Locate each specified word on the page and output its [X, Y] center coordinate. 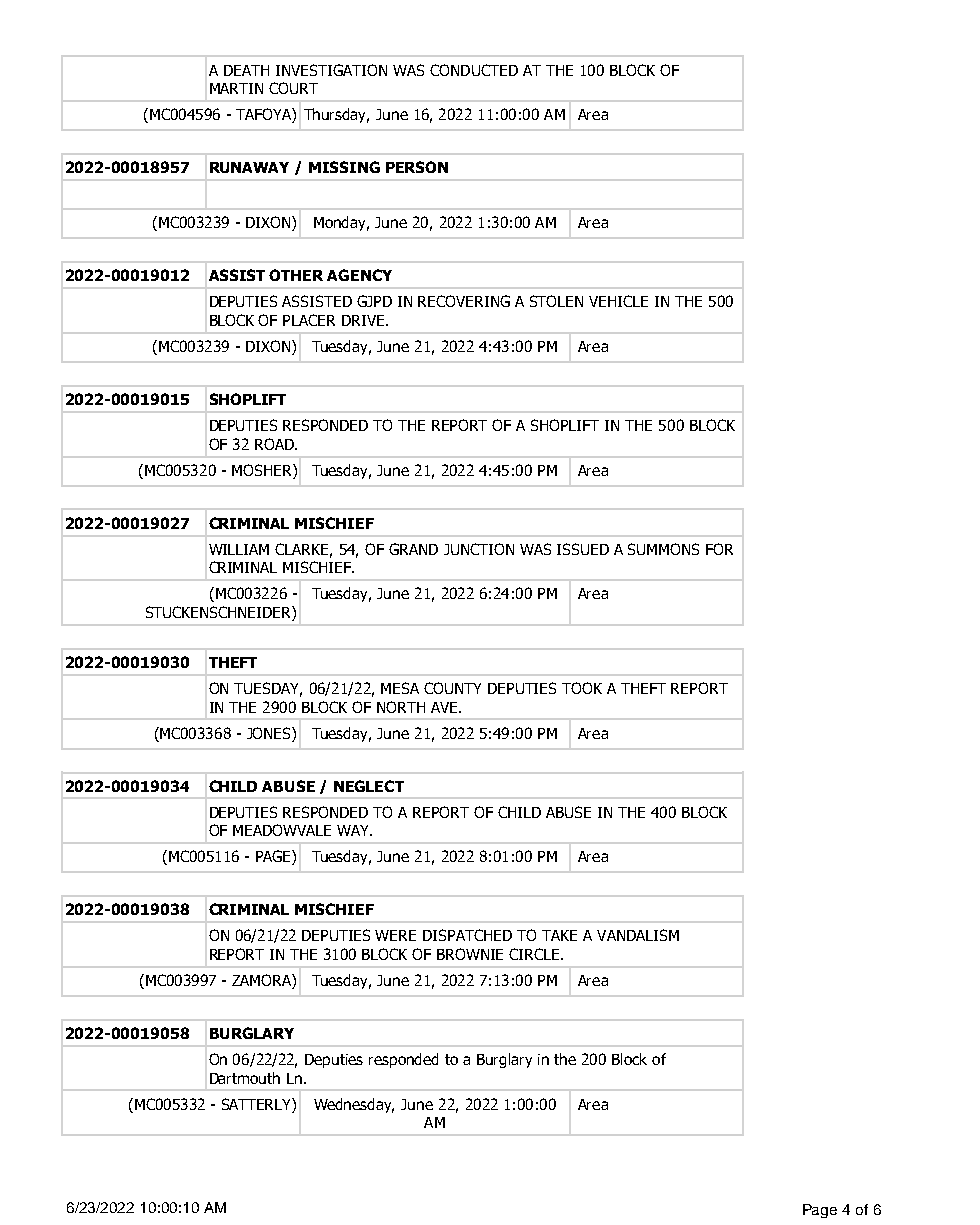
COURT [293, 88]
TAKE [559, 935]
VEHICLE [618, 301]
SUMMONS [663, 549]
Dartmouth [245, 1078]
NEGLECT [369, 786]
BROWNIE [470, 954]
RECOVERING [464, 301]
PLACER [309, 320]
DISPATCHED [467, 935]
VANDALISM [638, 935]
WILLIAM [239, 549]
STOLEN [556, 301]
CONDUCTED [474, 70]
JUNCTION [479, 549]
